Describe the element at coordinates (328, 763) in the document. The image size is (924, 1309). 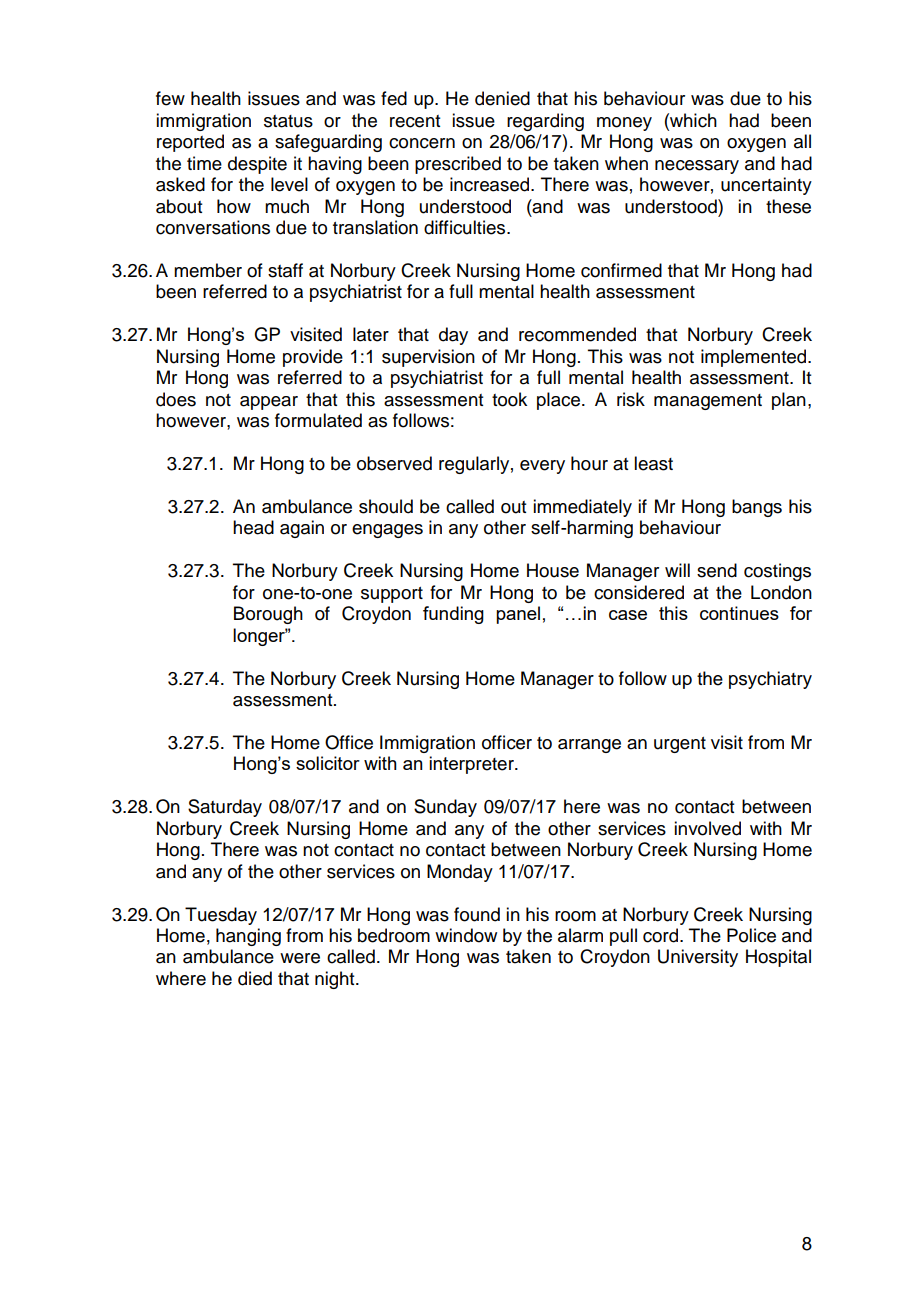
I see `solicitor` at that location.
